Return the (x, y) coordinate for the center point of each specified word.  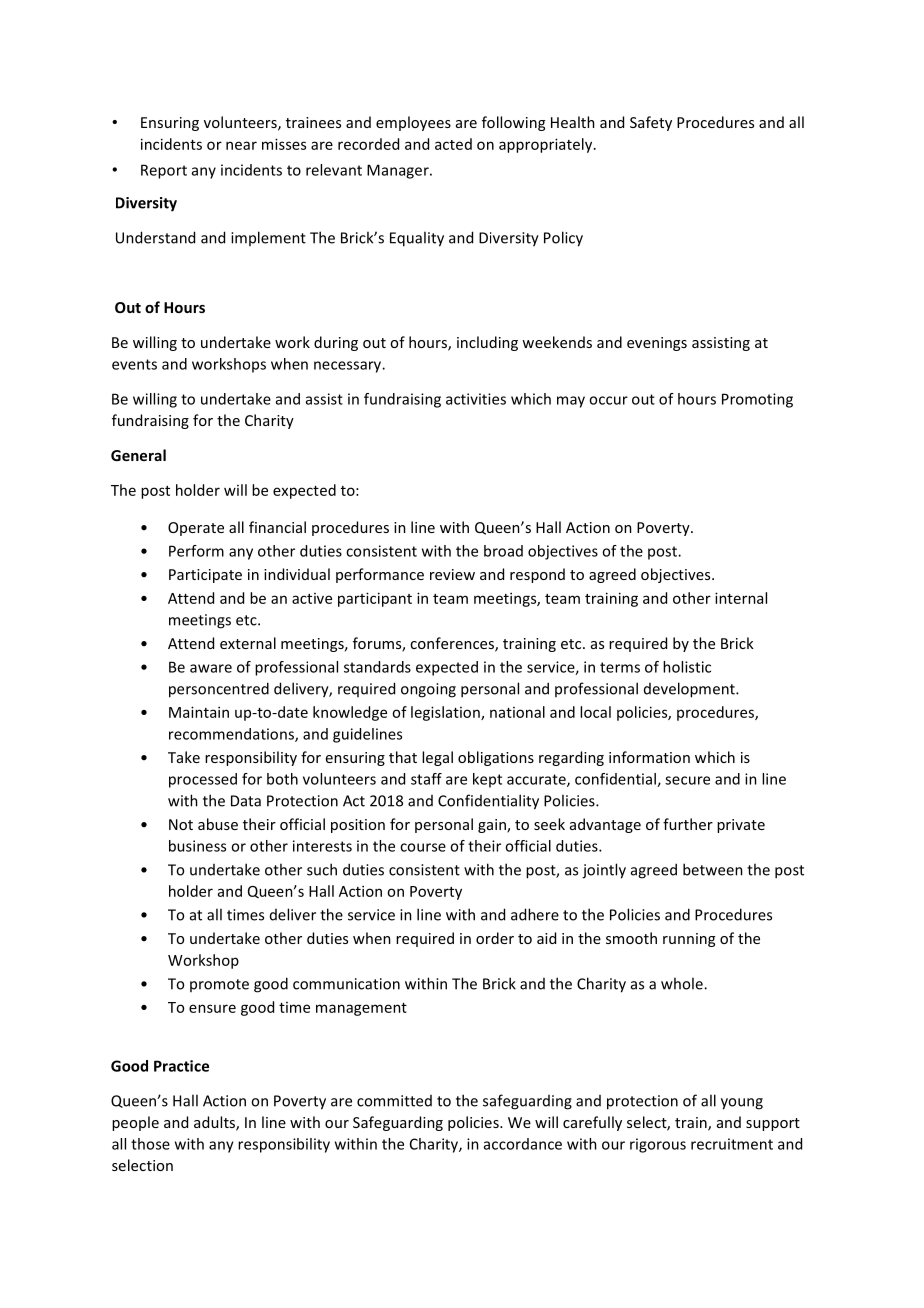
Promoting (757, 400)
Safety (651, 123)
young (742, 1104)
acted (453, 144)
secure (687, 780)
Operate (196, 529)
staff (426, 779)
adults (215, 1123)
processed (203, 780)
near (241, 145)
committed (394, 1101)
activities (476, 399)
